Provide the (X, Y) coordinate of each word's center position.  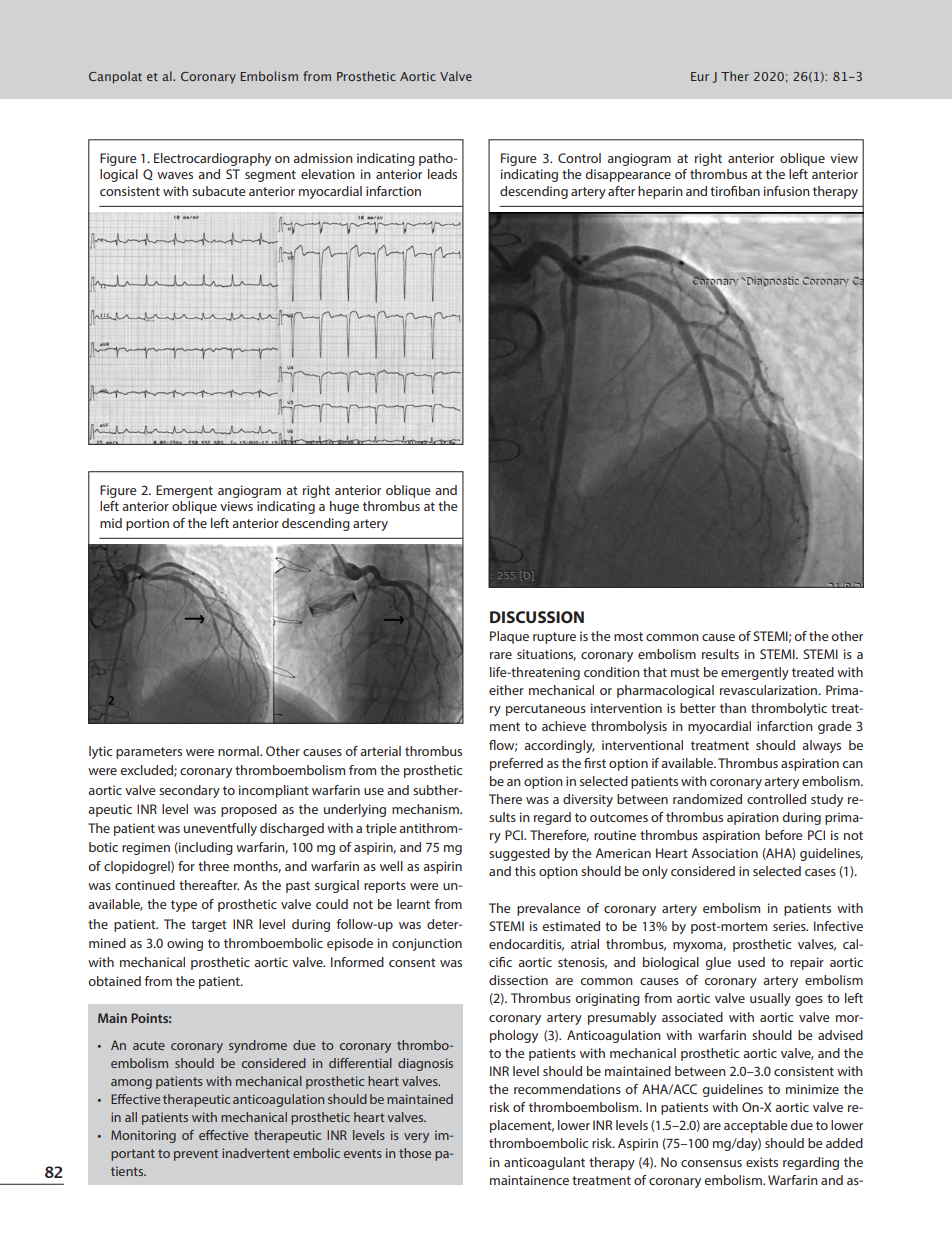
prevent (196, 1155)
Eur (700, 76)
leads (442, 174)
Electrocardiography (212, 159)
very (416, 1138)
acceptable (756, 1126)
